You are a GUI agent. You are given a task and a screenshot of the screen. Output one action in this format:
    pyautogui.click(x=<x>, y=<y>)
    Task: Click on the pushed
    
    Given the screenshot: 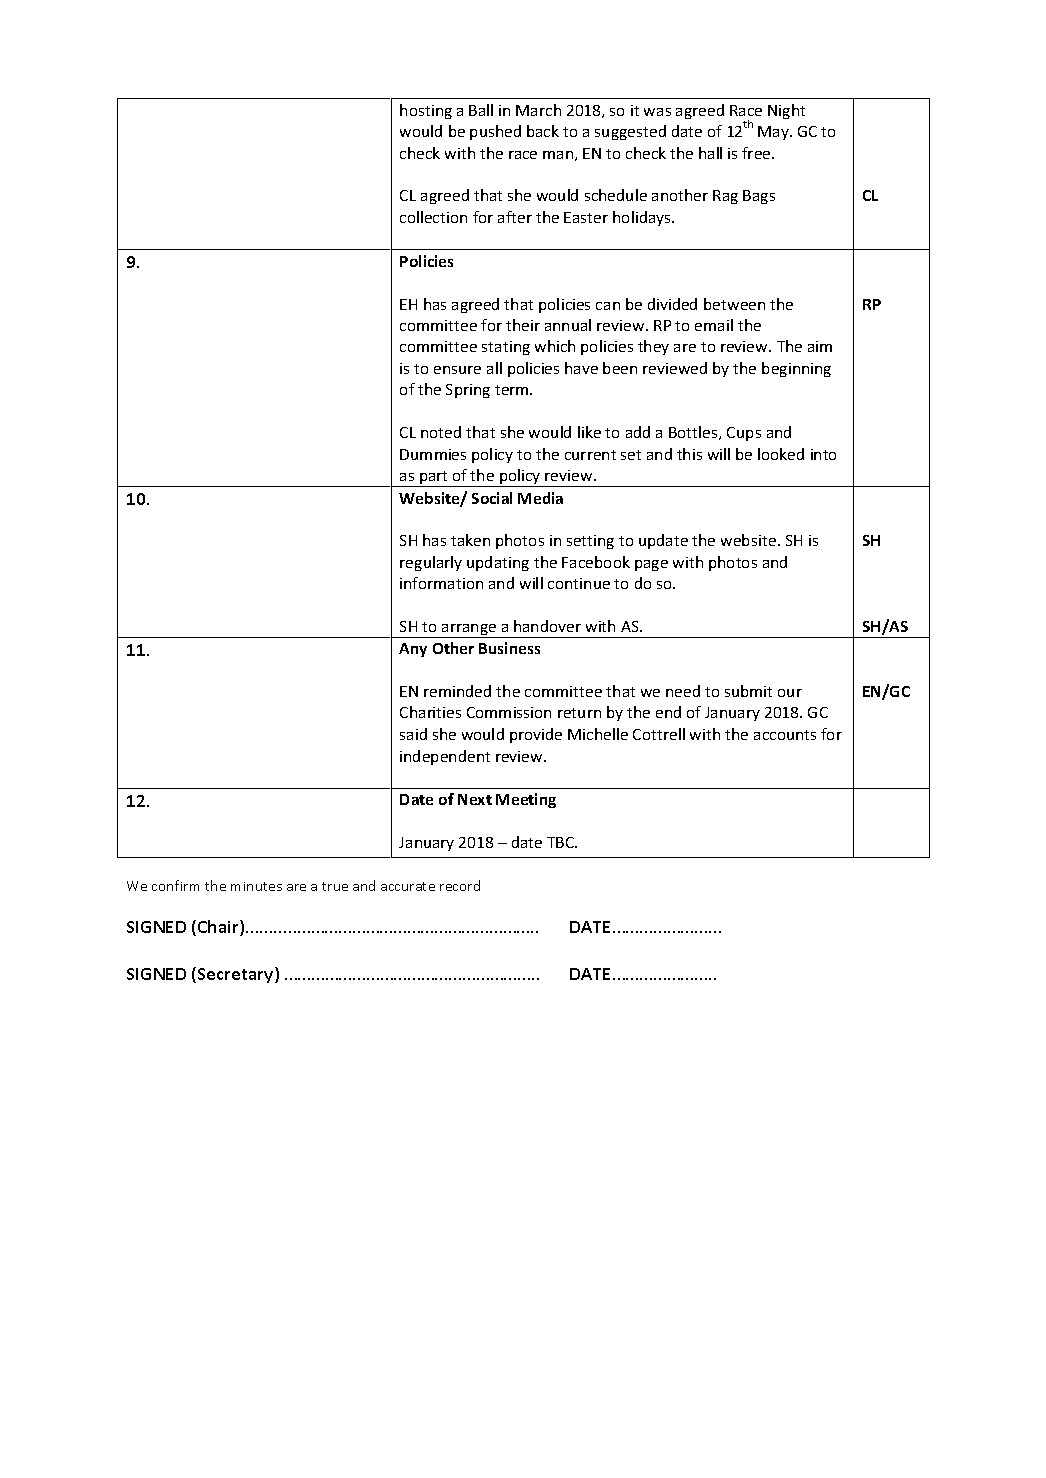 What is the action you would take?
    pyautogui.click(x=495, y=132)
